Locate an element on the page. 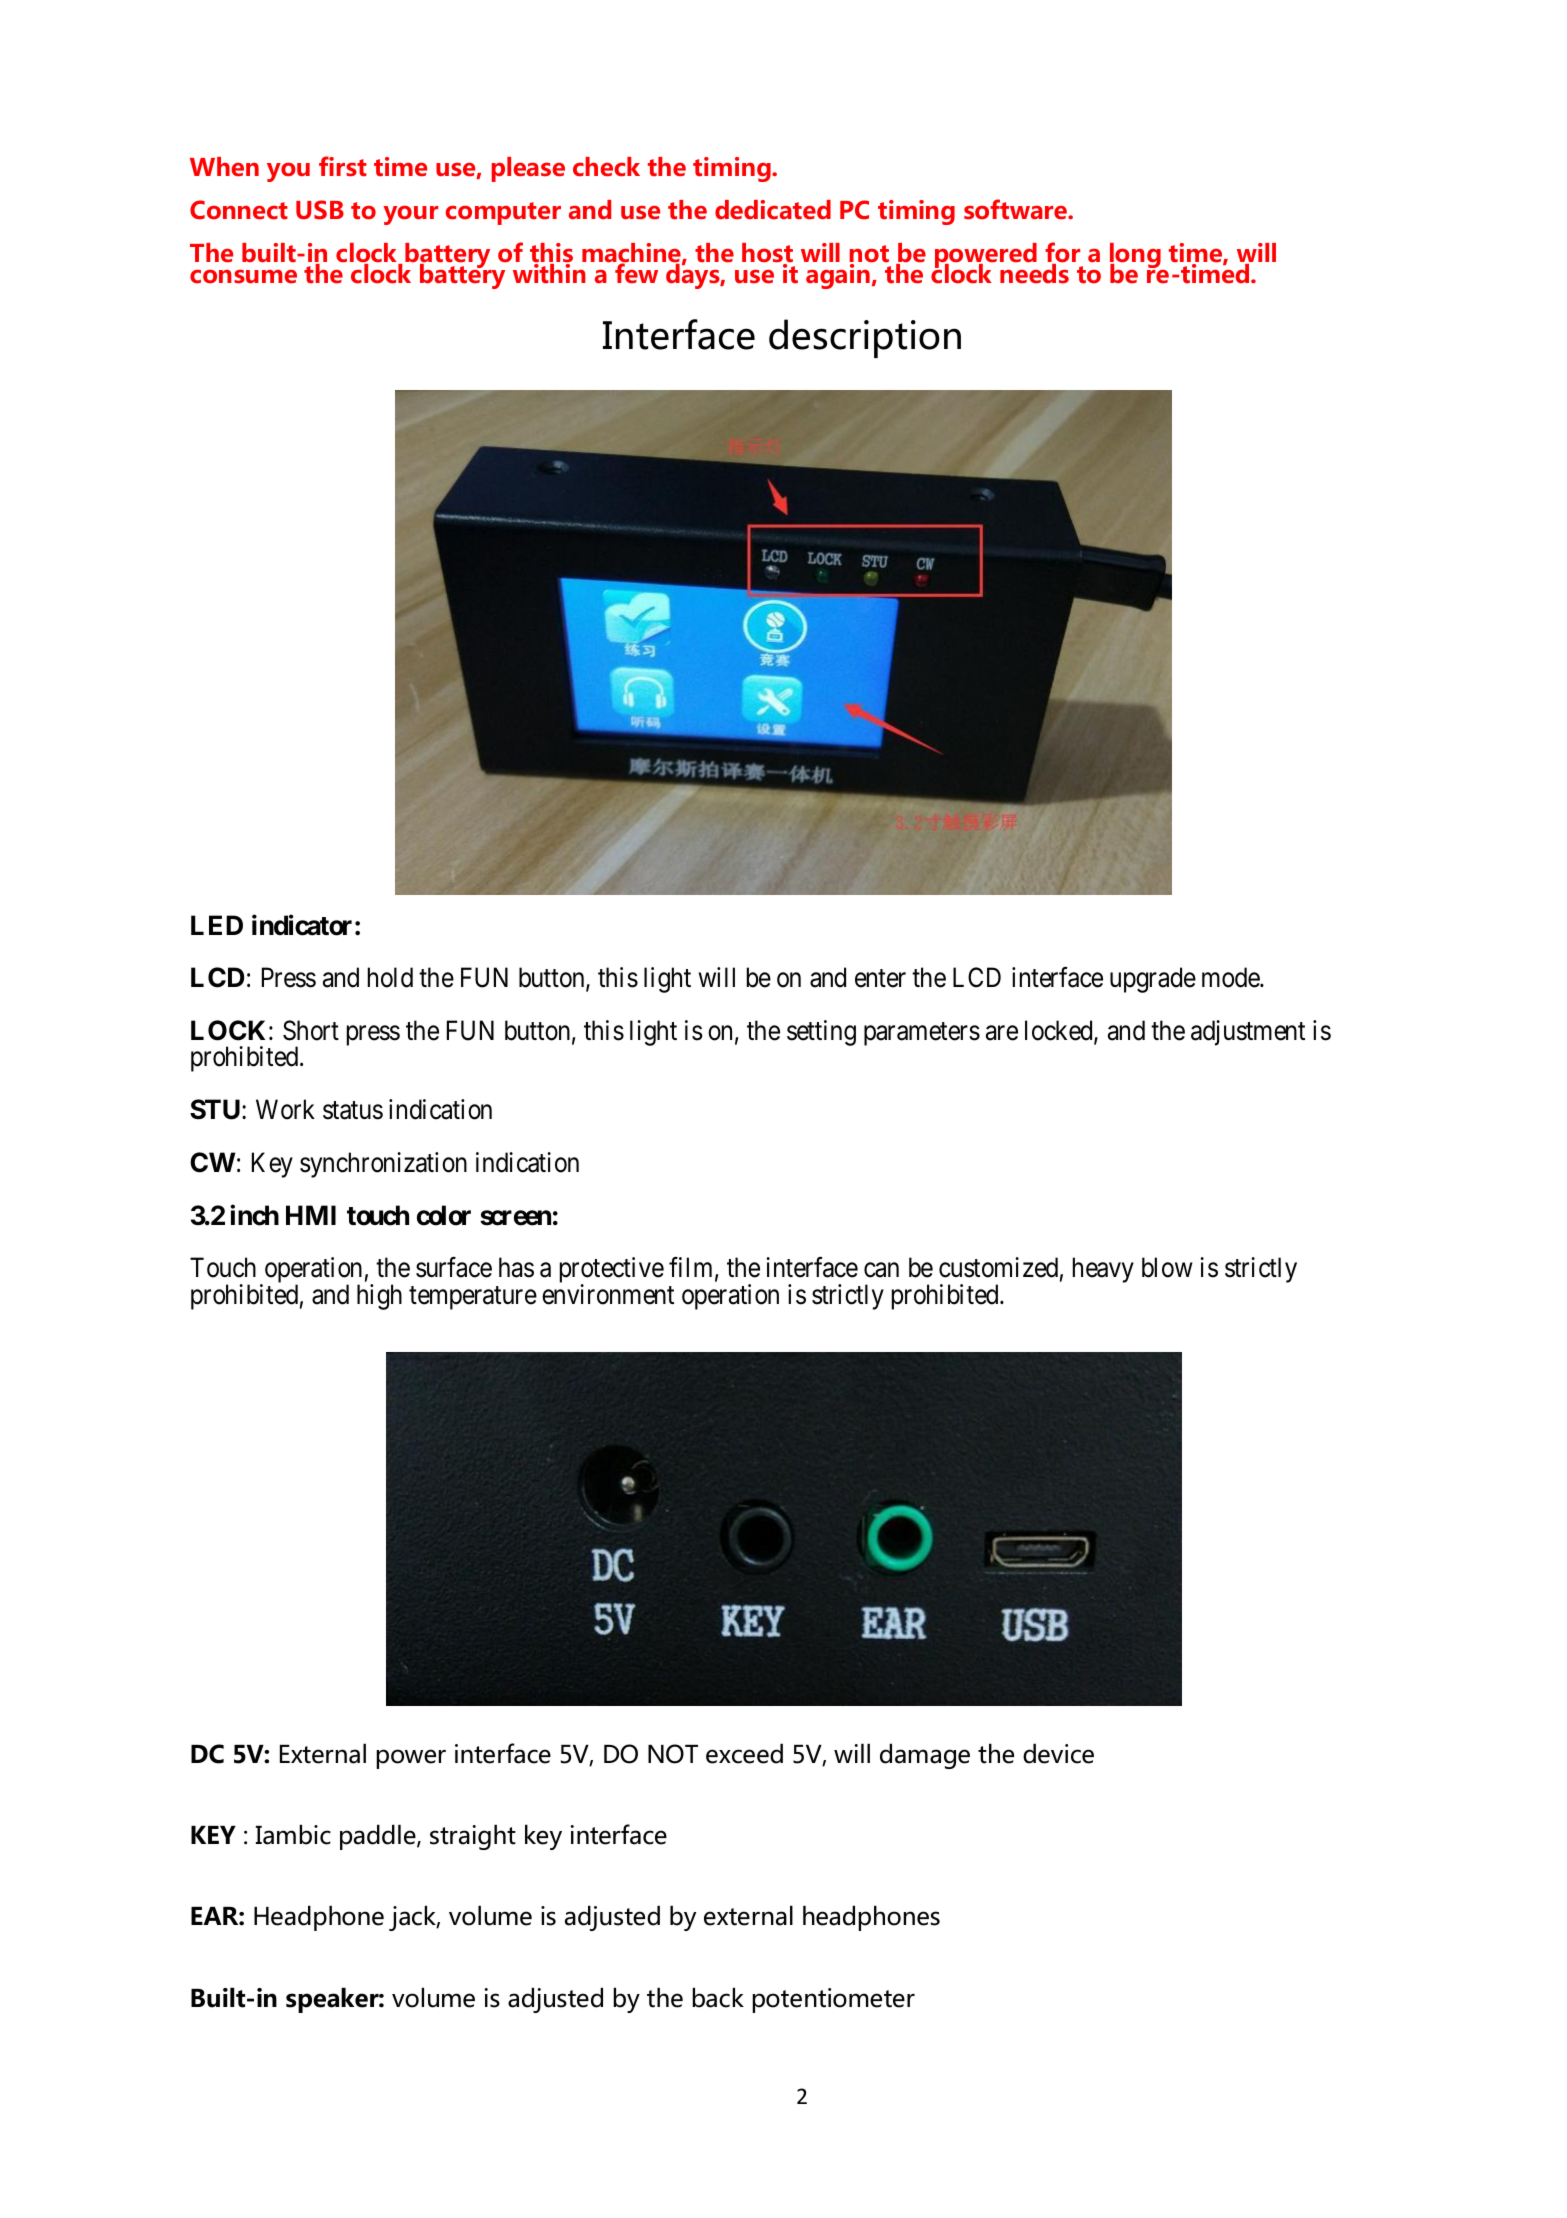  USB is located at coordinates (320, 210).
